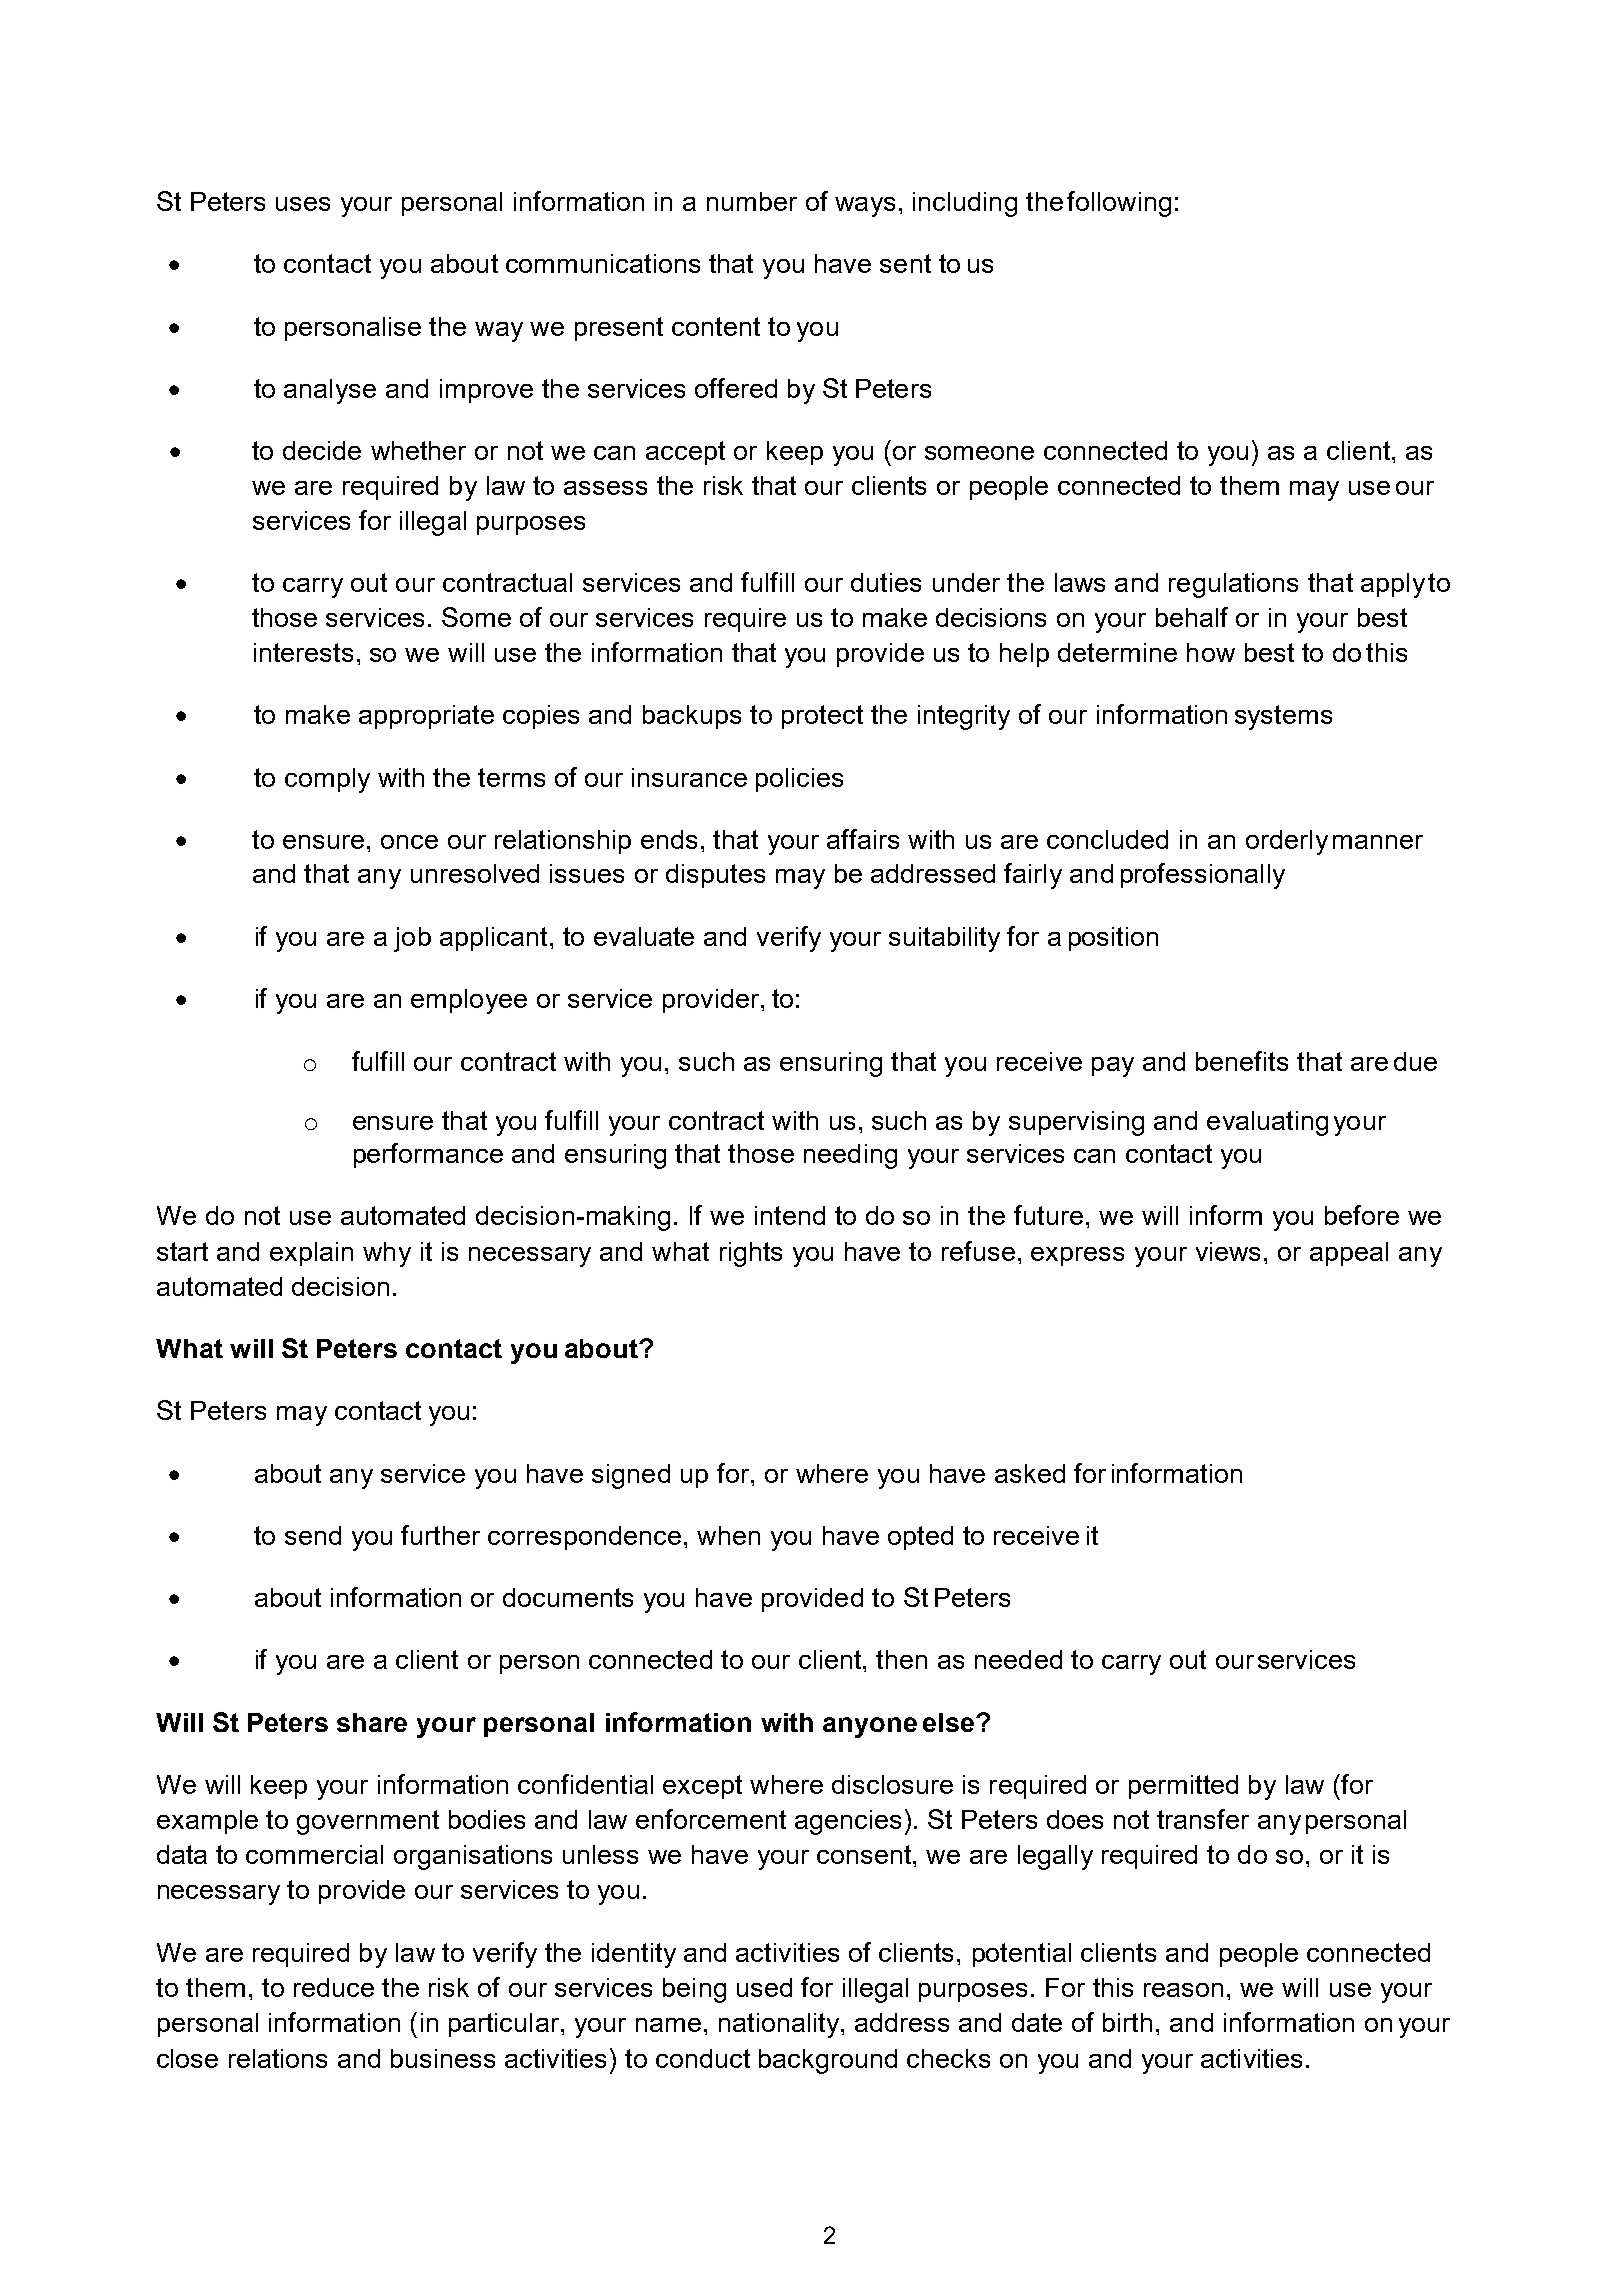  I want to click on number, so click(752, 201).
